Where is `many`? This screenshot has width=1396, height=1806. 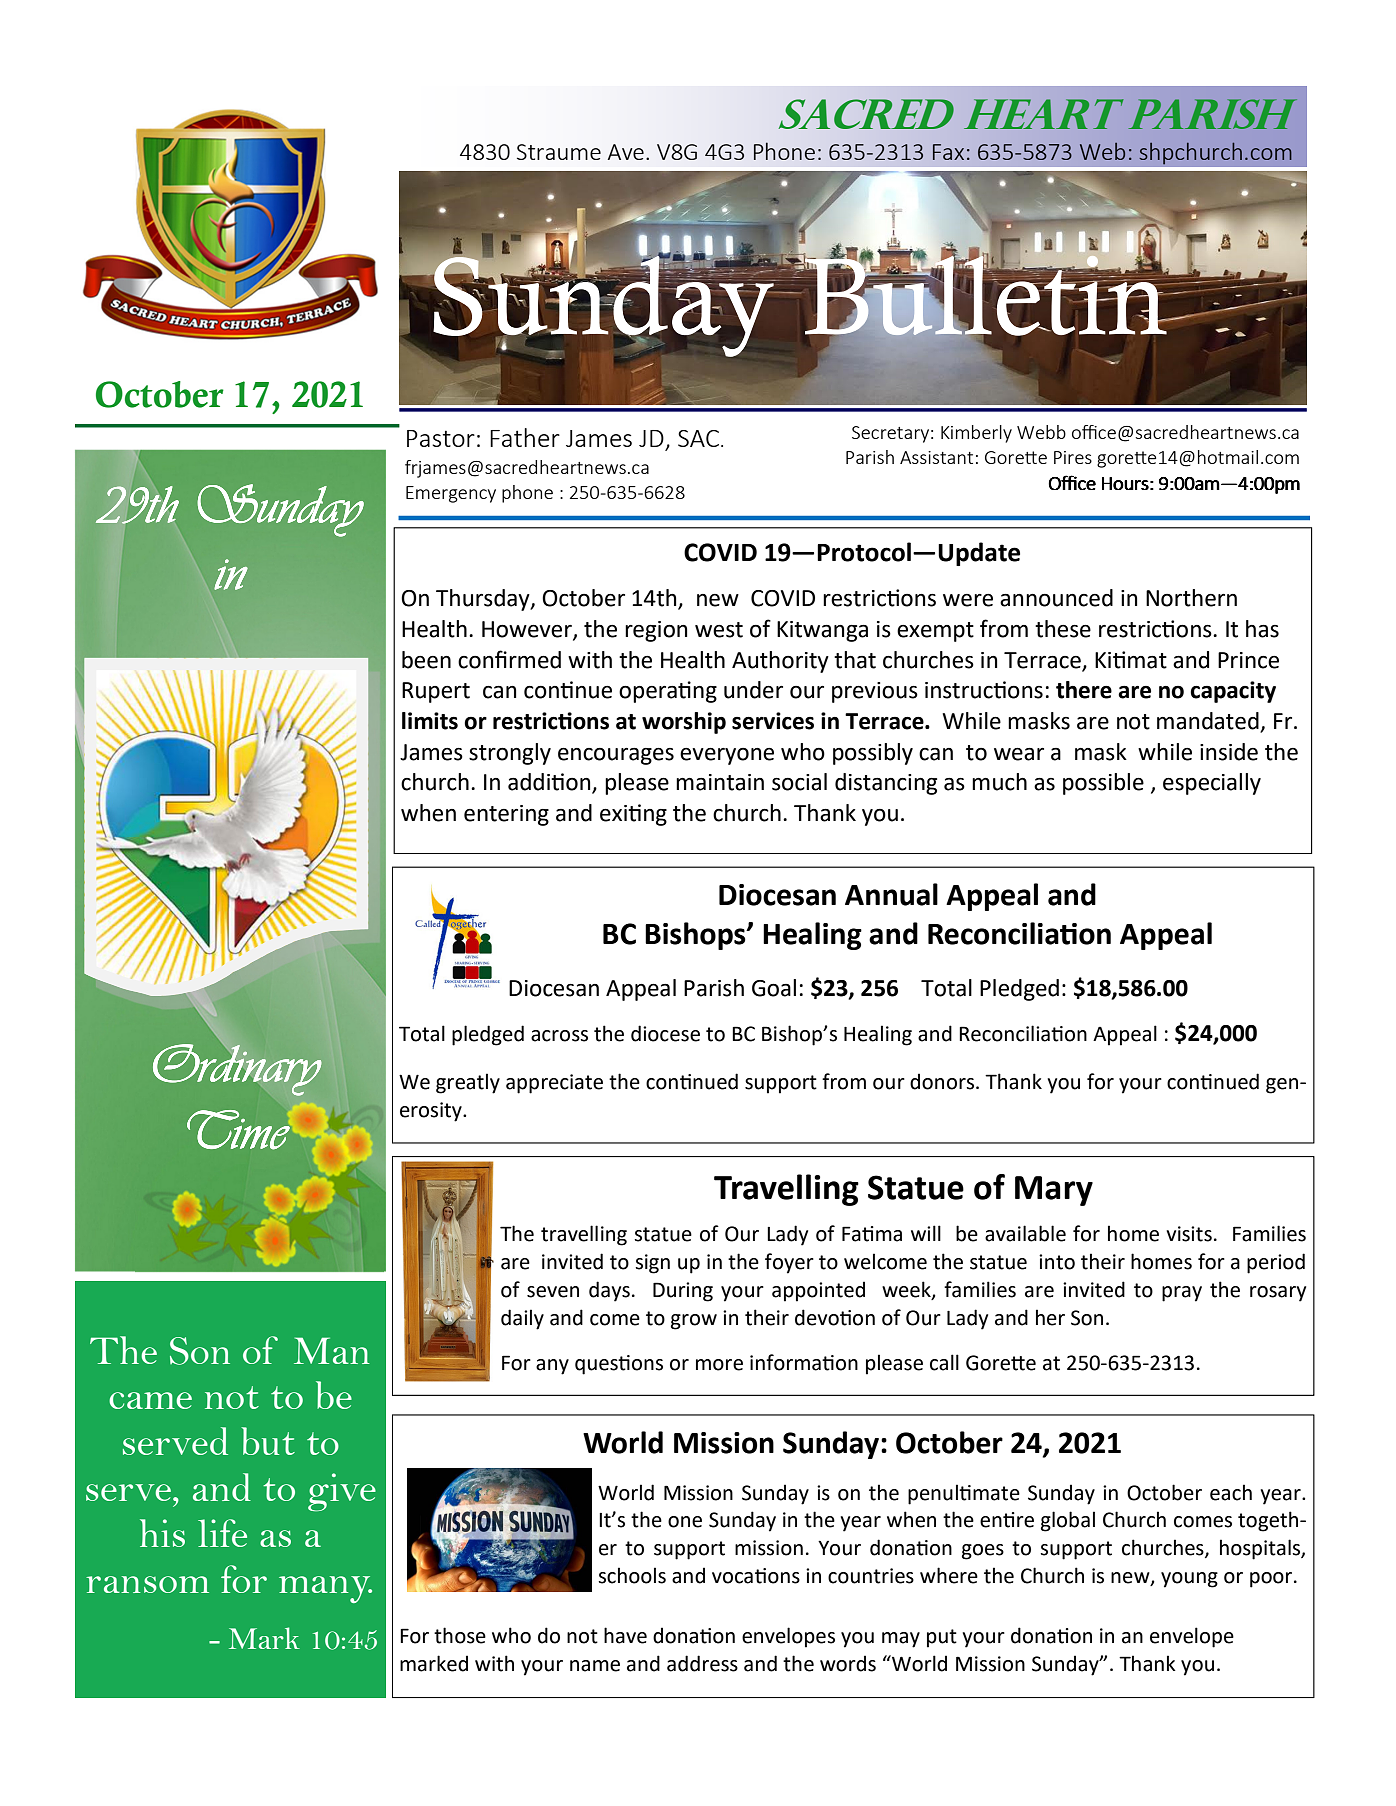
many is located at coordinates (325, 1589).
